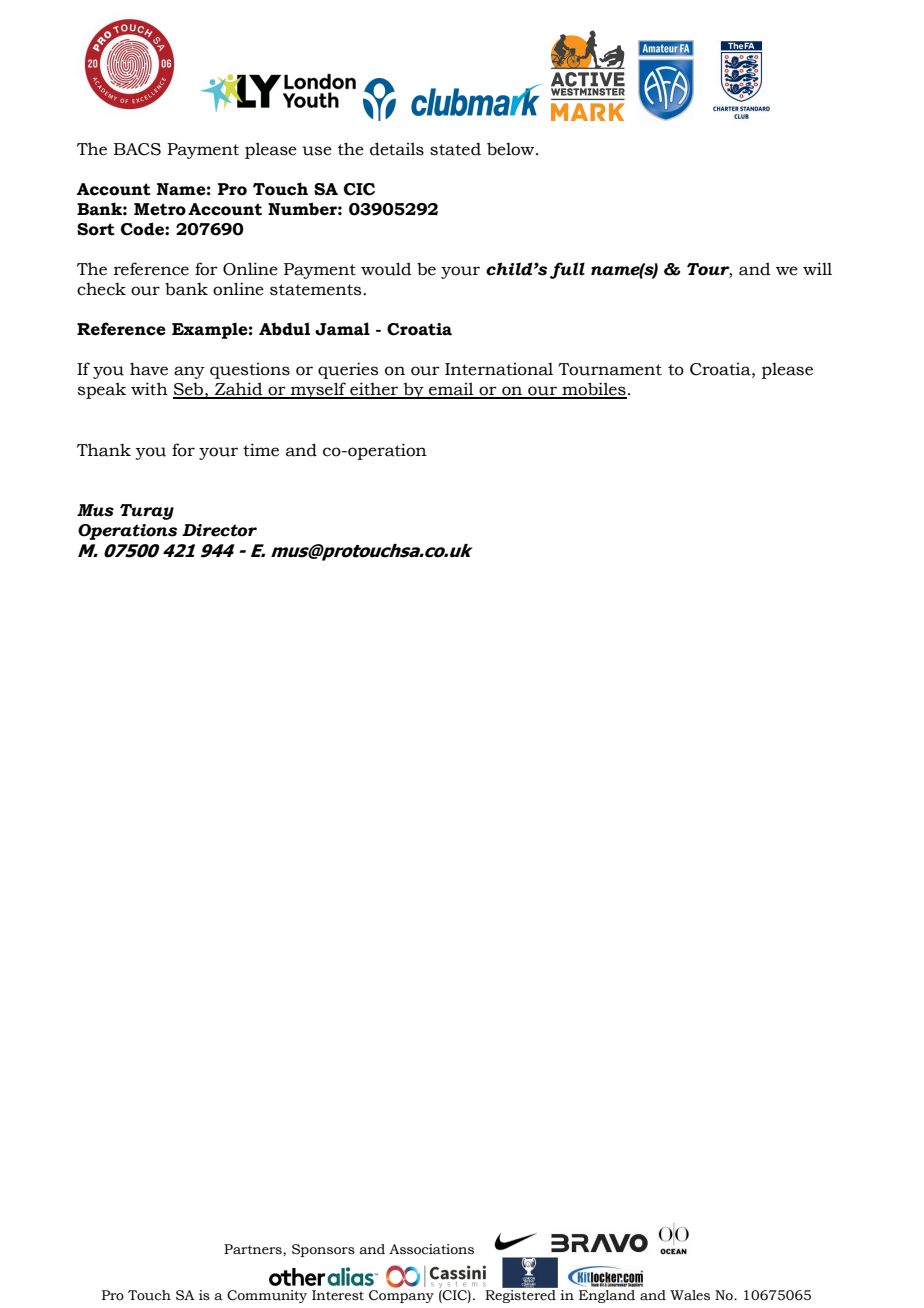 The image size is (924, 1308). What do you see at coordinates (499, 369) in the screenshot?
I see `International` at bounding box center [499, 369].
